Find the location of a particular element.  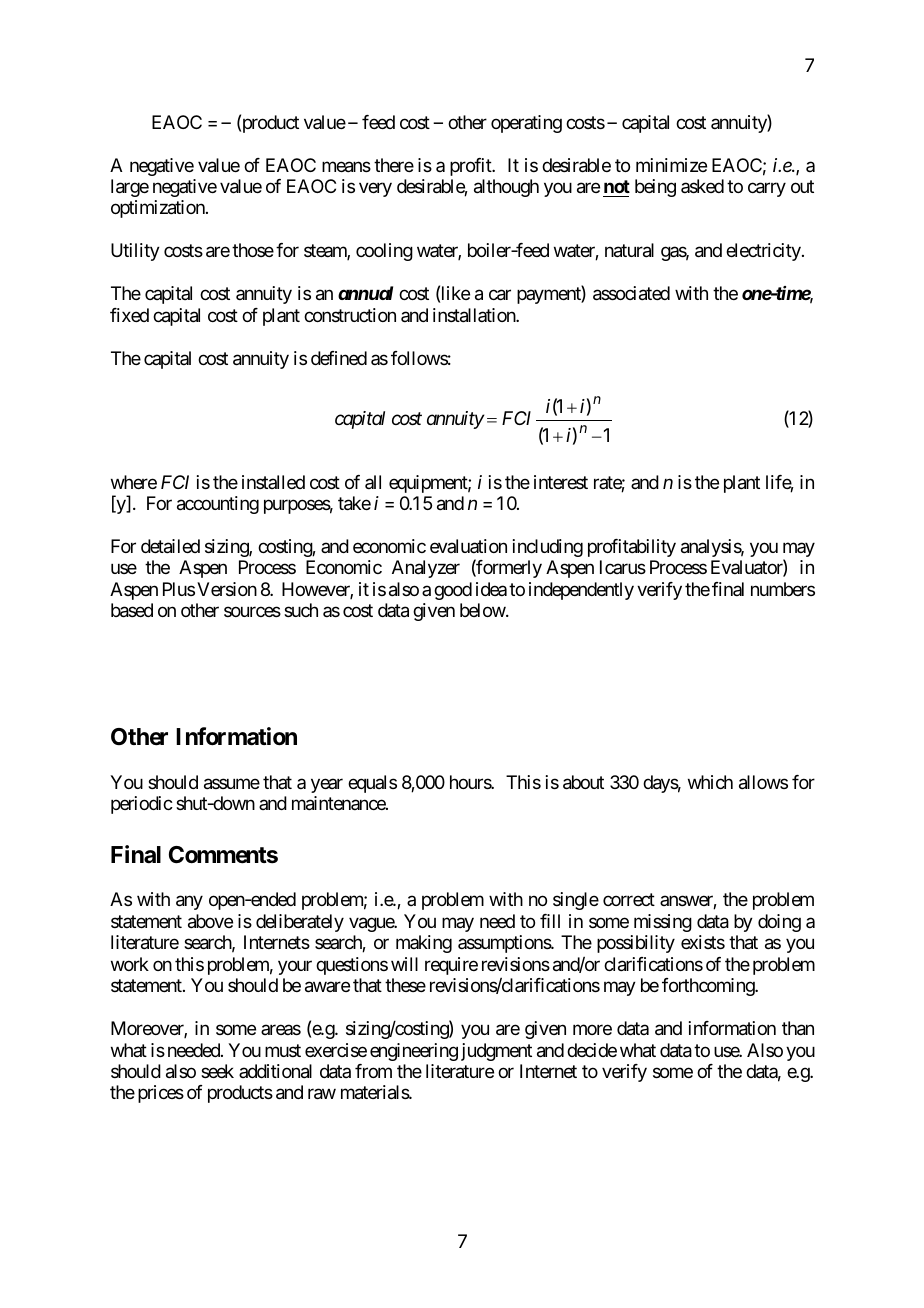

good is located at coordinates (453, 591).
